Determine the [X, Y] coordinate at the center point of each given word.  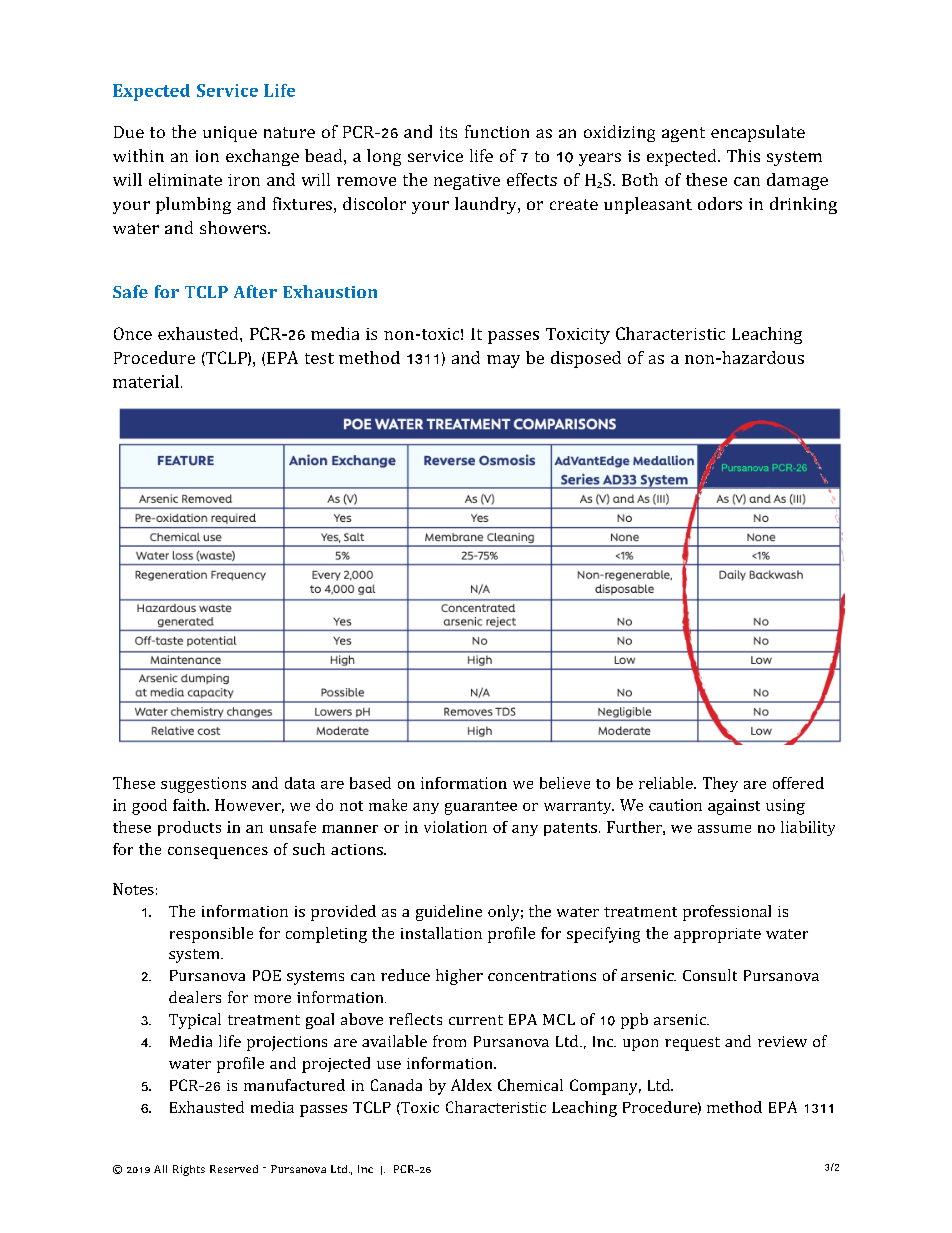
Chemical [530, 1085]
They [720, 784]
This [743, 155]
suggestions [203, 785]
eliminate [185, 179]
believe [565, 783]
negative [467, 182]
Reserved [234, 1169]
